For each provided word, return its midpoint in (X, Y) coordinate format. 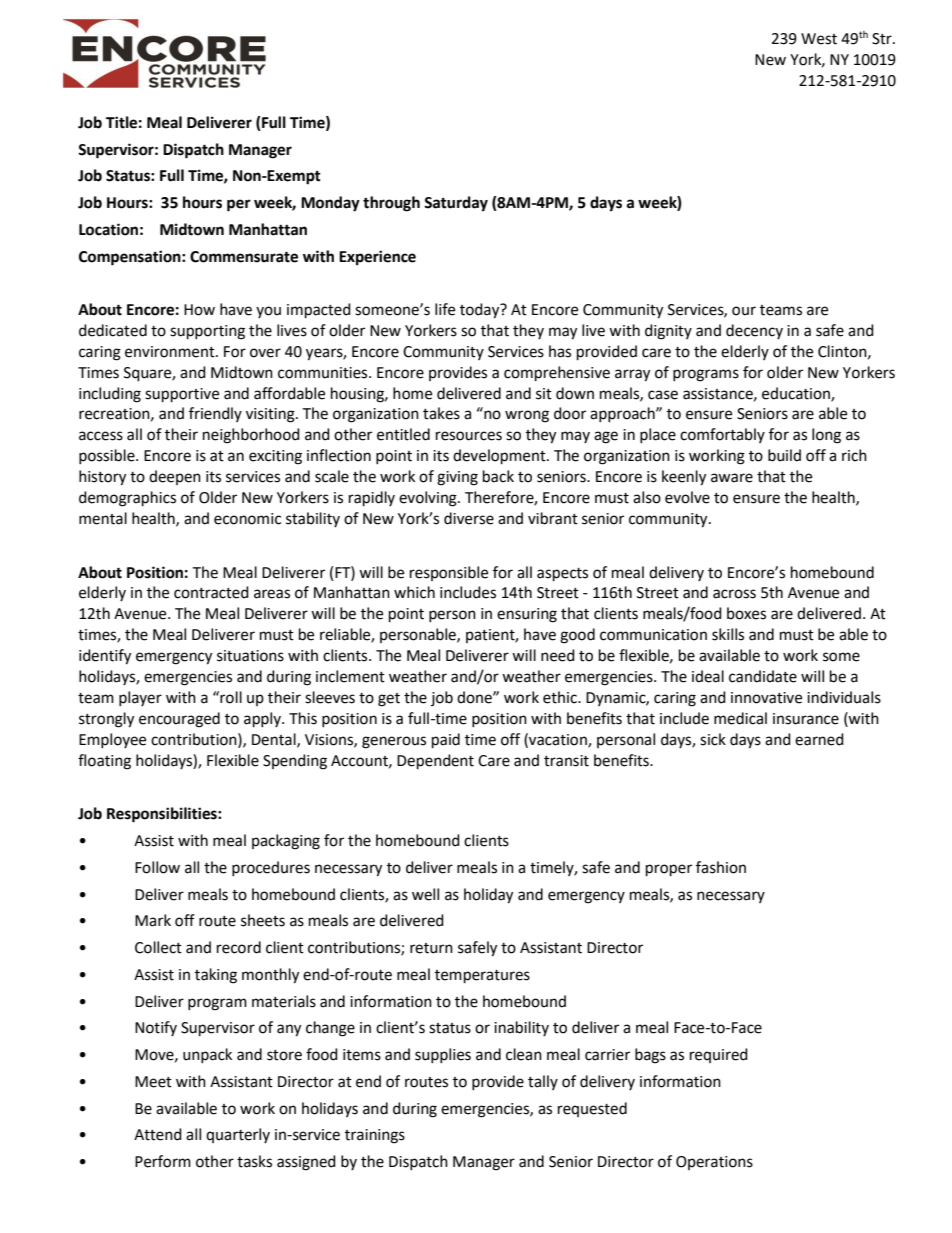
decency (754, 331)
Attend (158, 1134)
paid (446, 741)
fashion (721, 867)
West (819, 39)
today (481, 311)
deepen (175, 477)
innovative (766, 698)
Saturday (456, 204)
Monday (330, 204)
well (425, 894)
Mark (153, 920)
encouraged (179, 720)
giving (457, 478)
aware (732, 478)
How (199, 310)
